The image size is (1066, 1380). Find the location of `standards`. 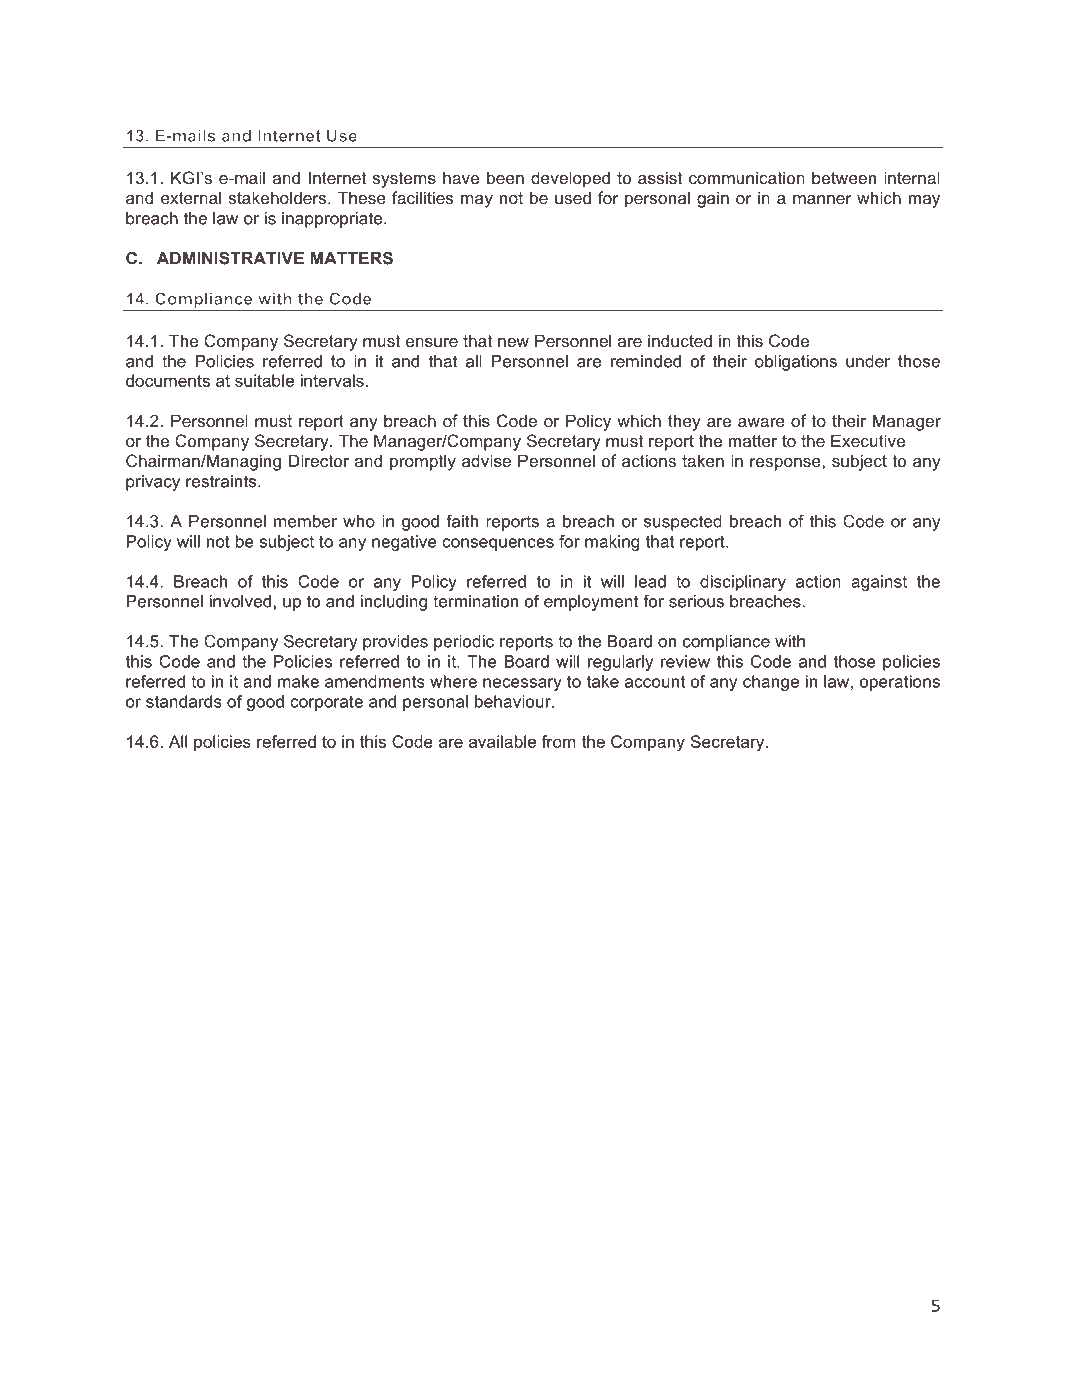

standards is located at coordinates (184, 701).
